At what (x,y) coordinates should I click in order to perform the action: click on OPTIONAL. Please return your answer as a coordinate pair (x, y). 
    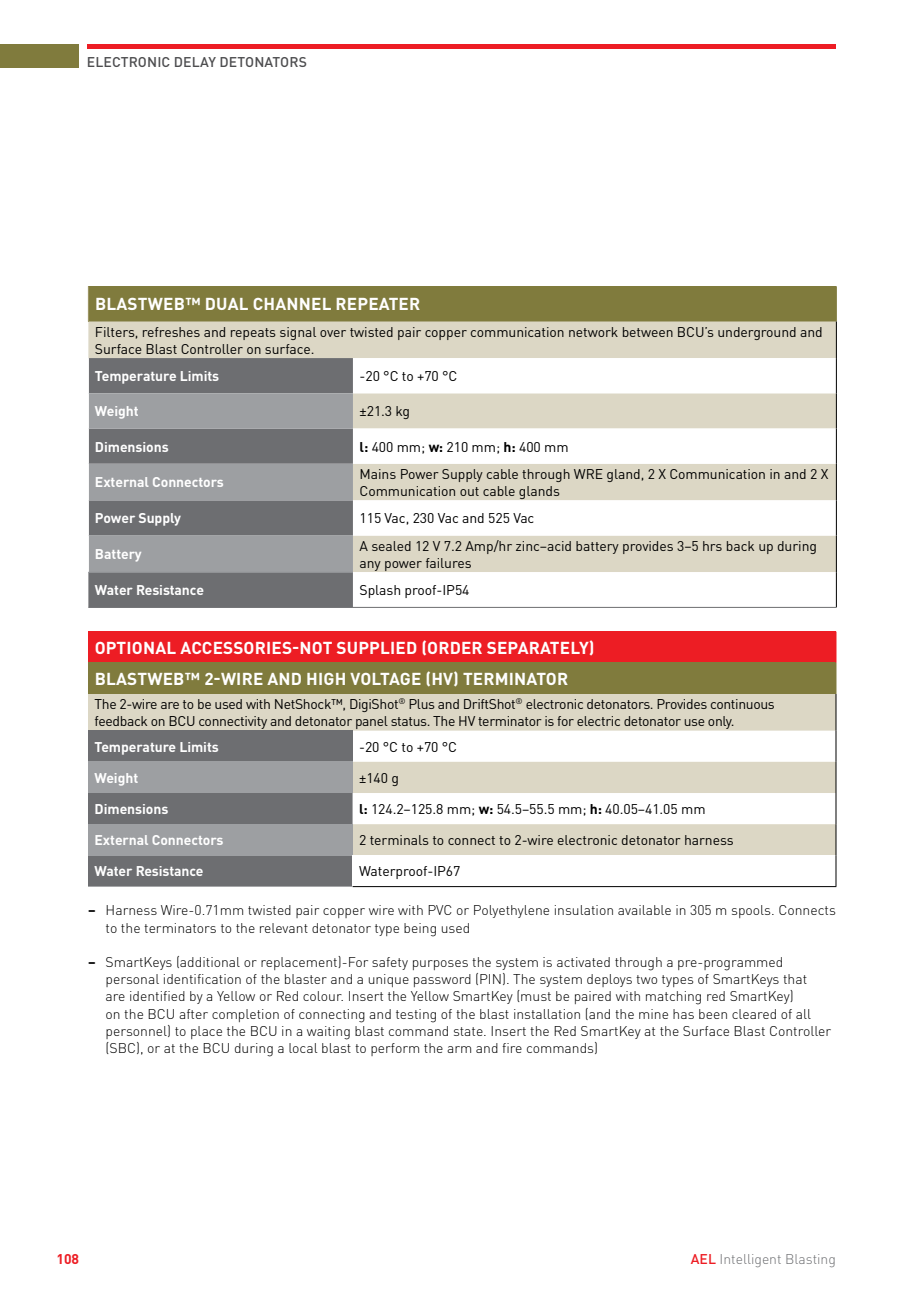
    Looking at the image, I should click on (135, 648).
